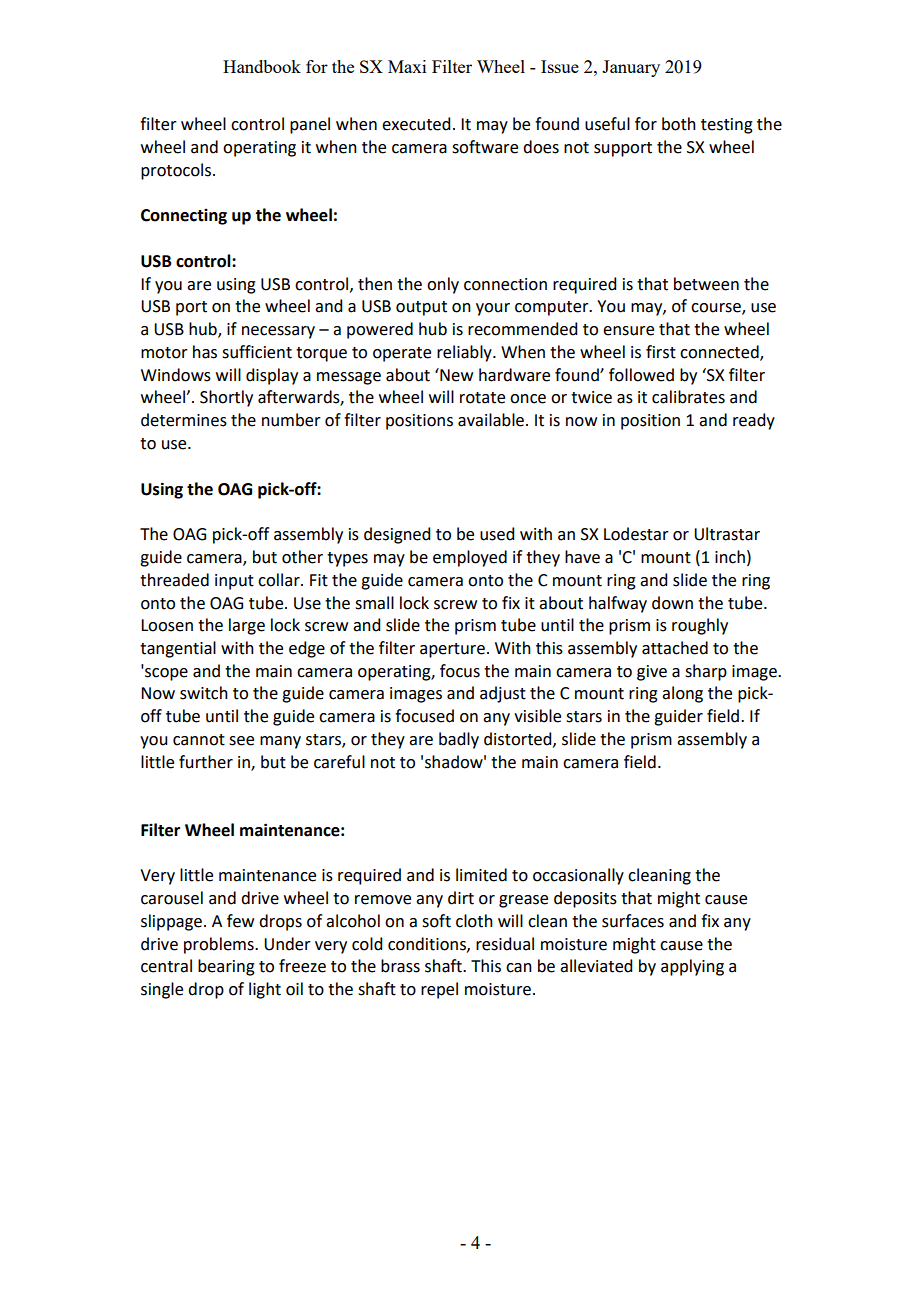 This image has height=1308, width=924. What do you see at coordinates (679, 124) in the image?
I see `both` at bounding box center [679, 124].
